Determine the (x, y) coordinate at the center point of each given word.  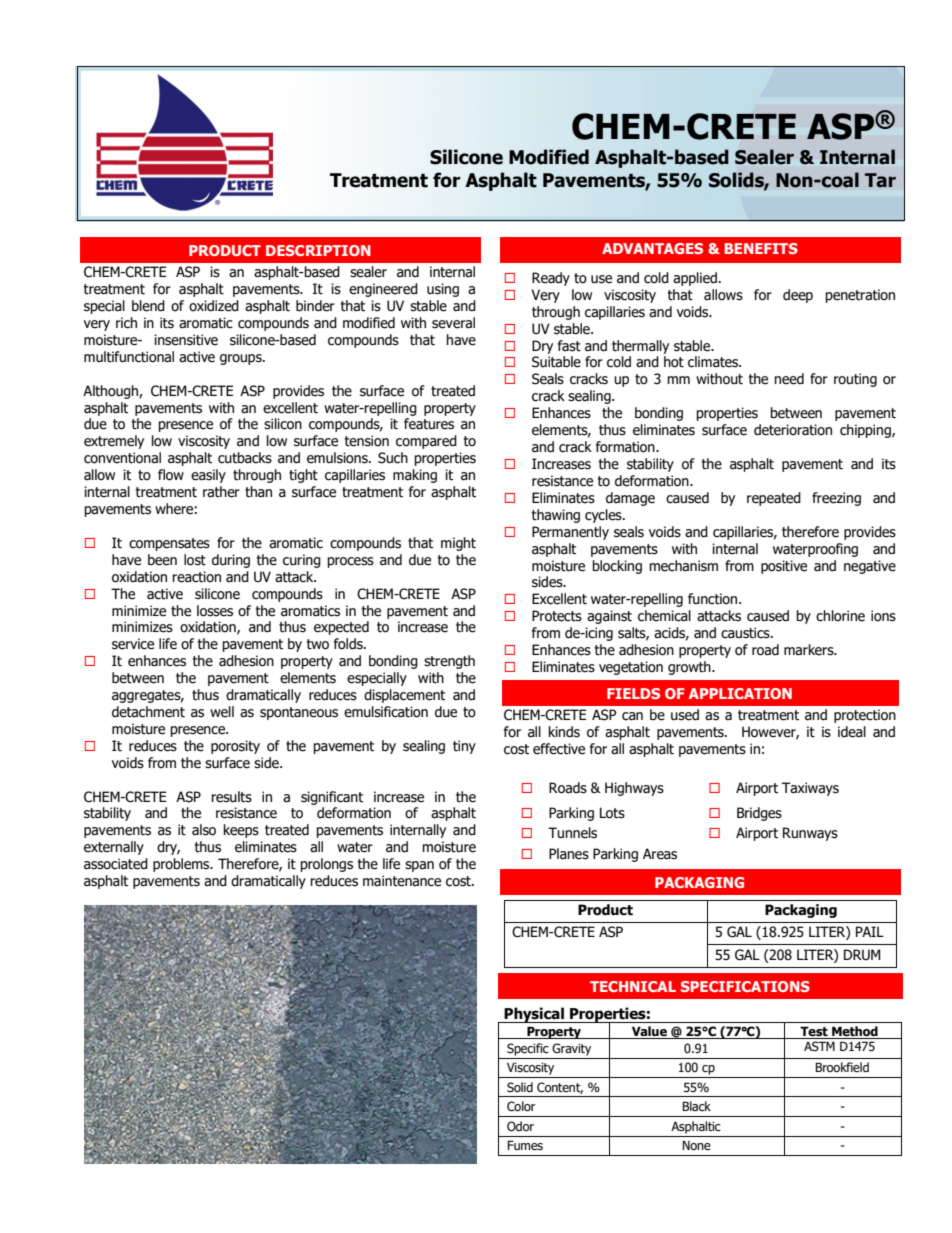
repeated (774, 499)
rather (221, 492)
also (204, 830)
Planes (569, 854)
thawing (556, 516)
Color (521, 1106)
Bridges (759, 814)
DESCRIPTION (318, 250)
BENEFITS (761, 248)
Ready (551, 279)
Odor (520, 1126)
